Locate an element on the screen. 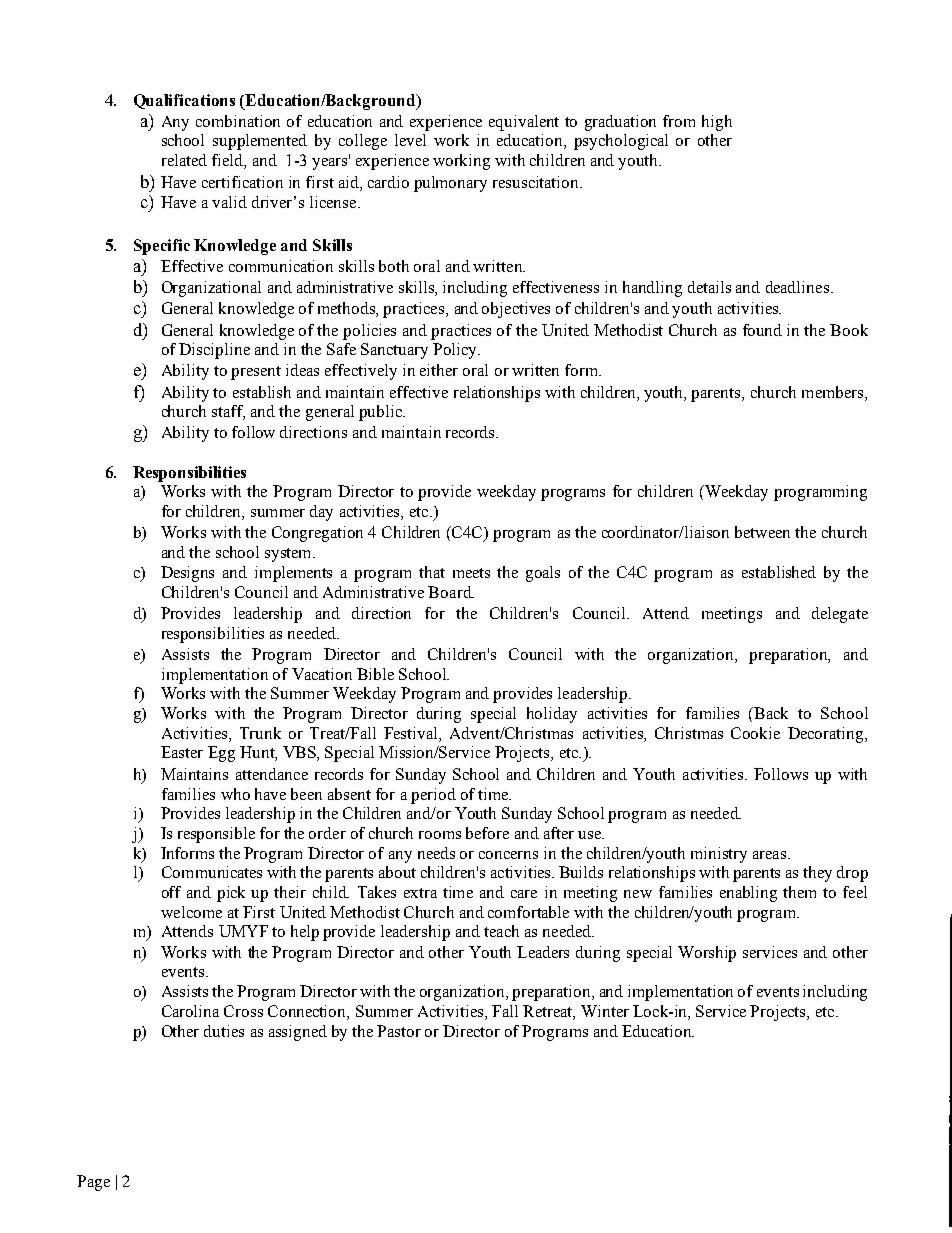 This screenshot has height=1233, width=952. Pastor is located at coordinates (399, 1031).
